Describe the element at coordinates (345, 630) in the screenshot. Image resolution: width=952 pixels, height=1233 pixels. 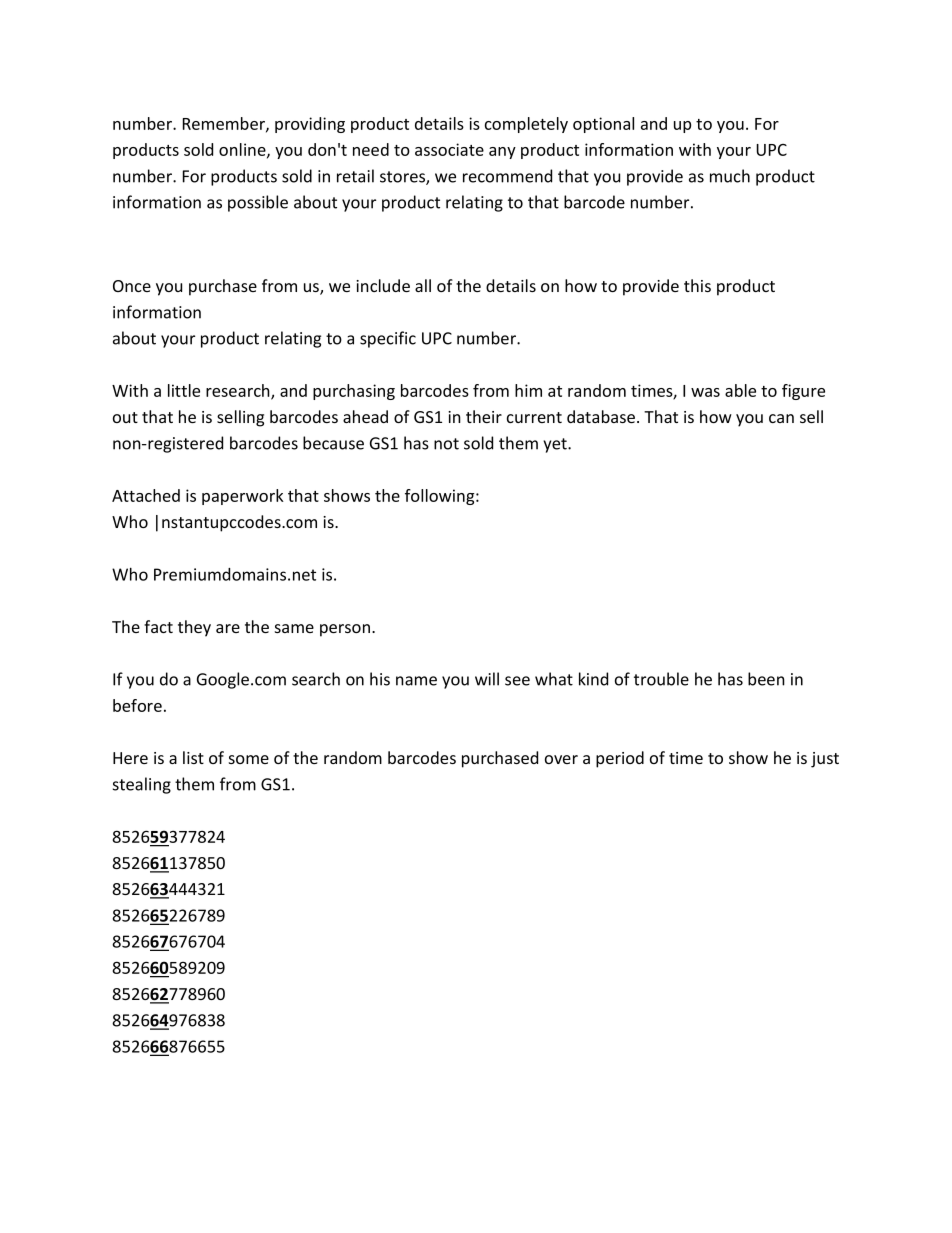
I see `person` at that location.
